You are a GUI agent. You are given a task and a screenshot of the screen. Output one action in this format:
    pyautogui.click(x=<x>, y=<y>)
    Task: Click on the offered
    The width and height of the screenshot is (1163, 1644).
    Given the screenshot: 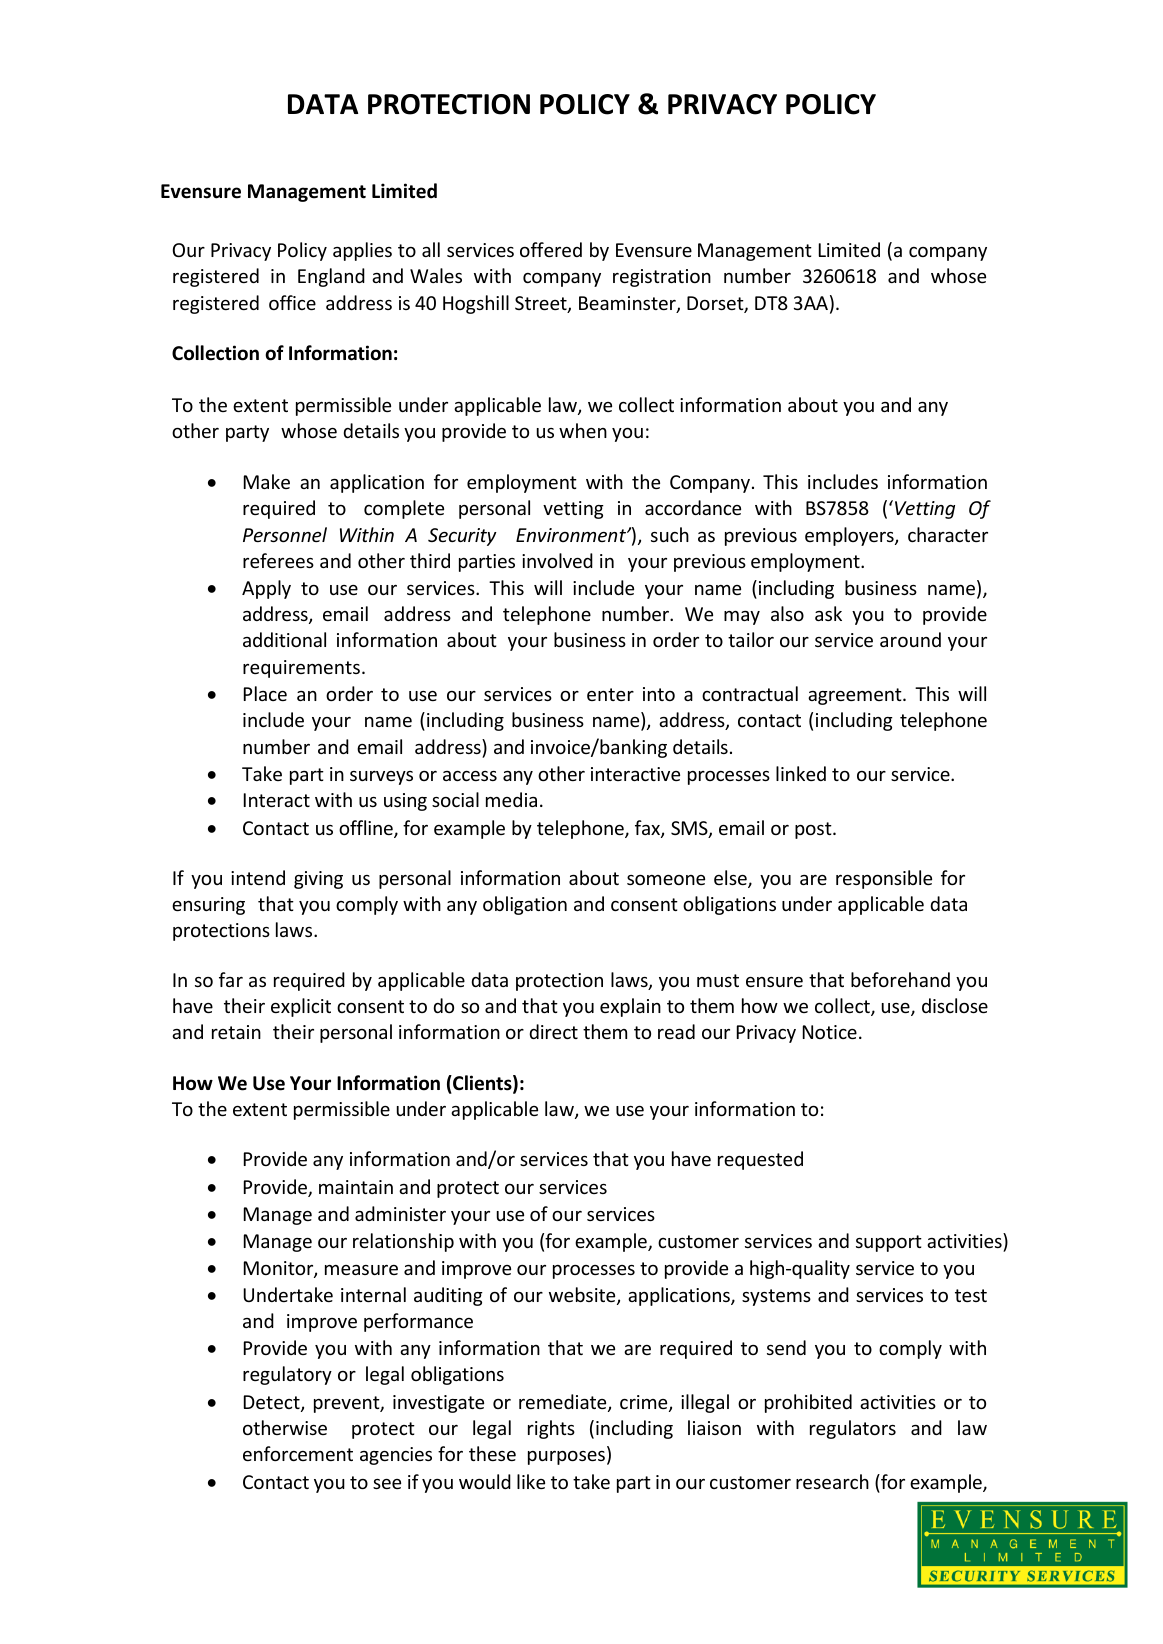 What is the action you would take?
    pyautogui.click(x=551, y=249)
